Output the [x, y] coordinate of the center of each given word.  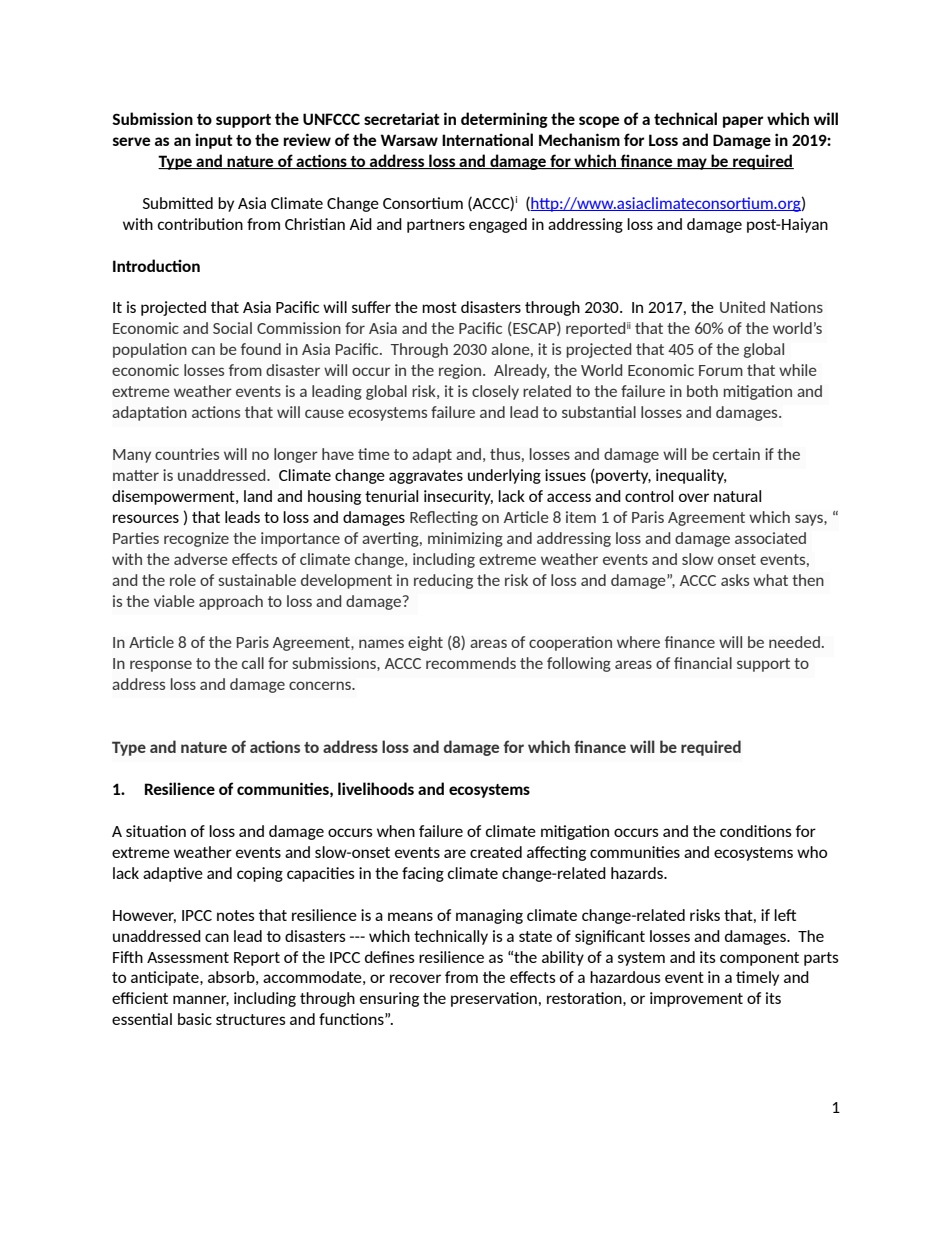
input [214, 141]
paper [743, 122]
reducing [443, 581]
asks [735, 580]
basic [195, 1019]
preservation [494, 999]
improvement [696, 999]
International [487, 139]
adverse [201, 559]
